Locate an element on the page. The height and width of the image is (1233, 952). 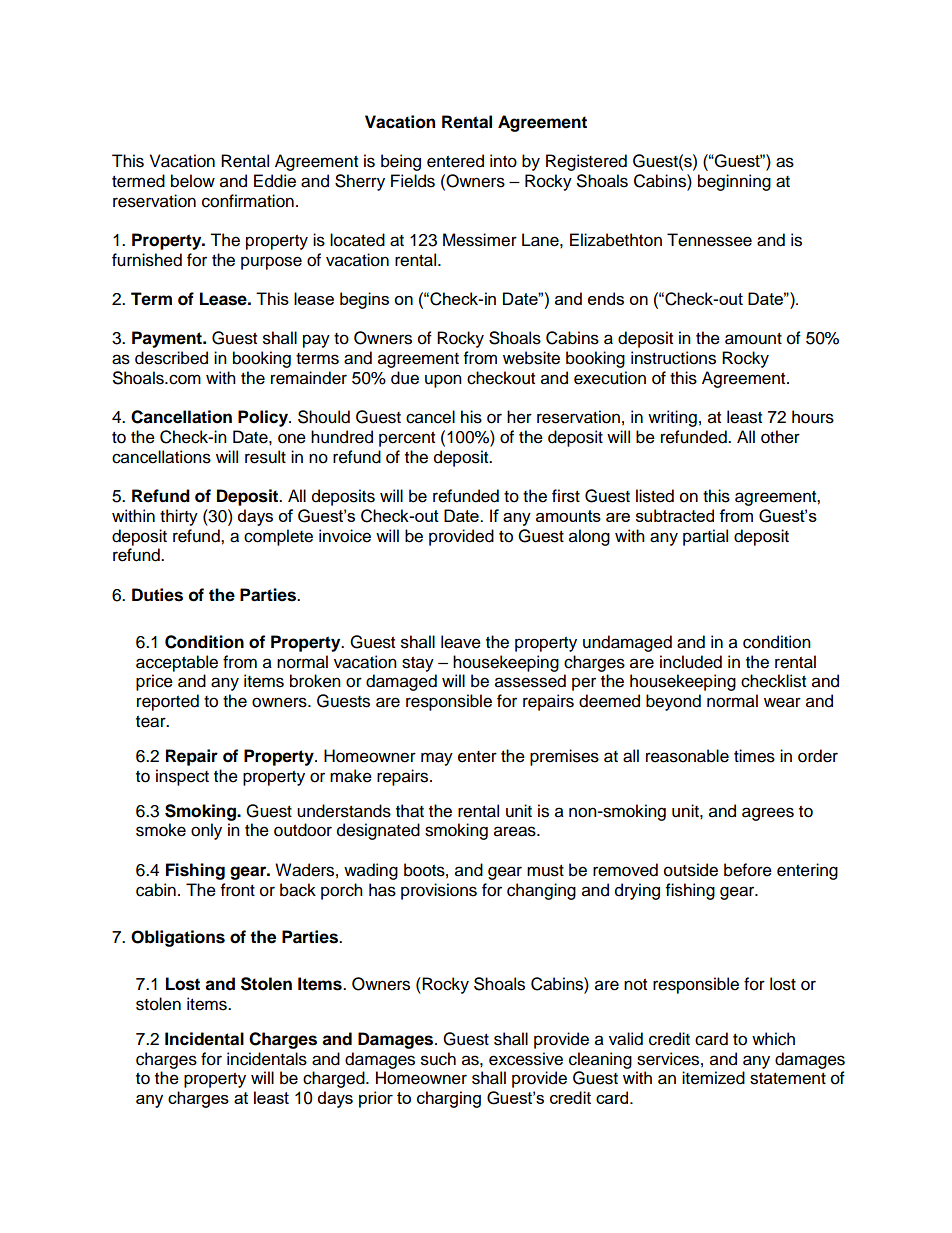
leave is located at coordinates (461, 642).
